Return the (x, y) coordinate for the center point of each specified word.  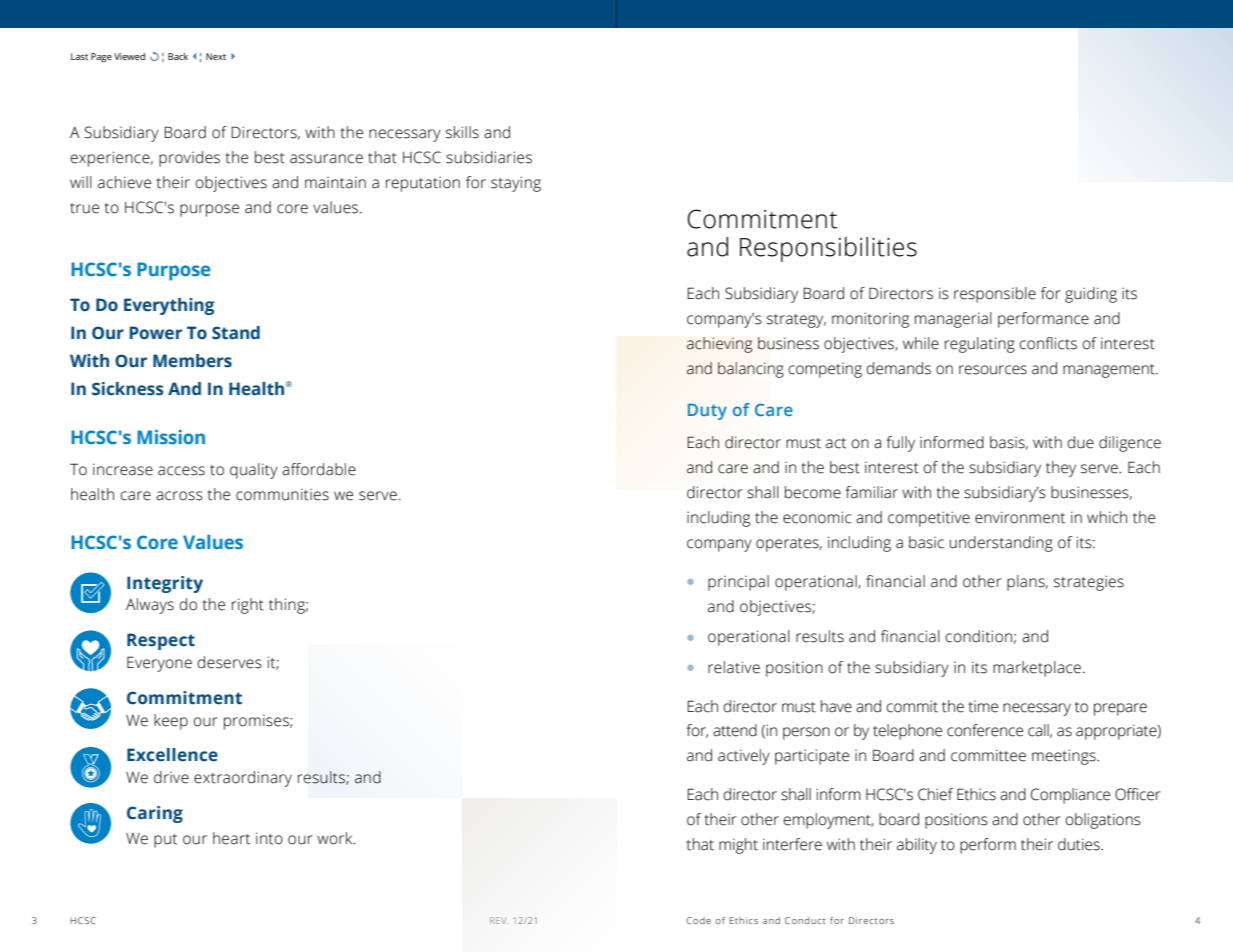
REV (499, 920)
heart (231, 838)
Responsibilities (828, 249)
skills (462, 132)
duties (1080, 844)
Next (216, 56)
